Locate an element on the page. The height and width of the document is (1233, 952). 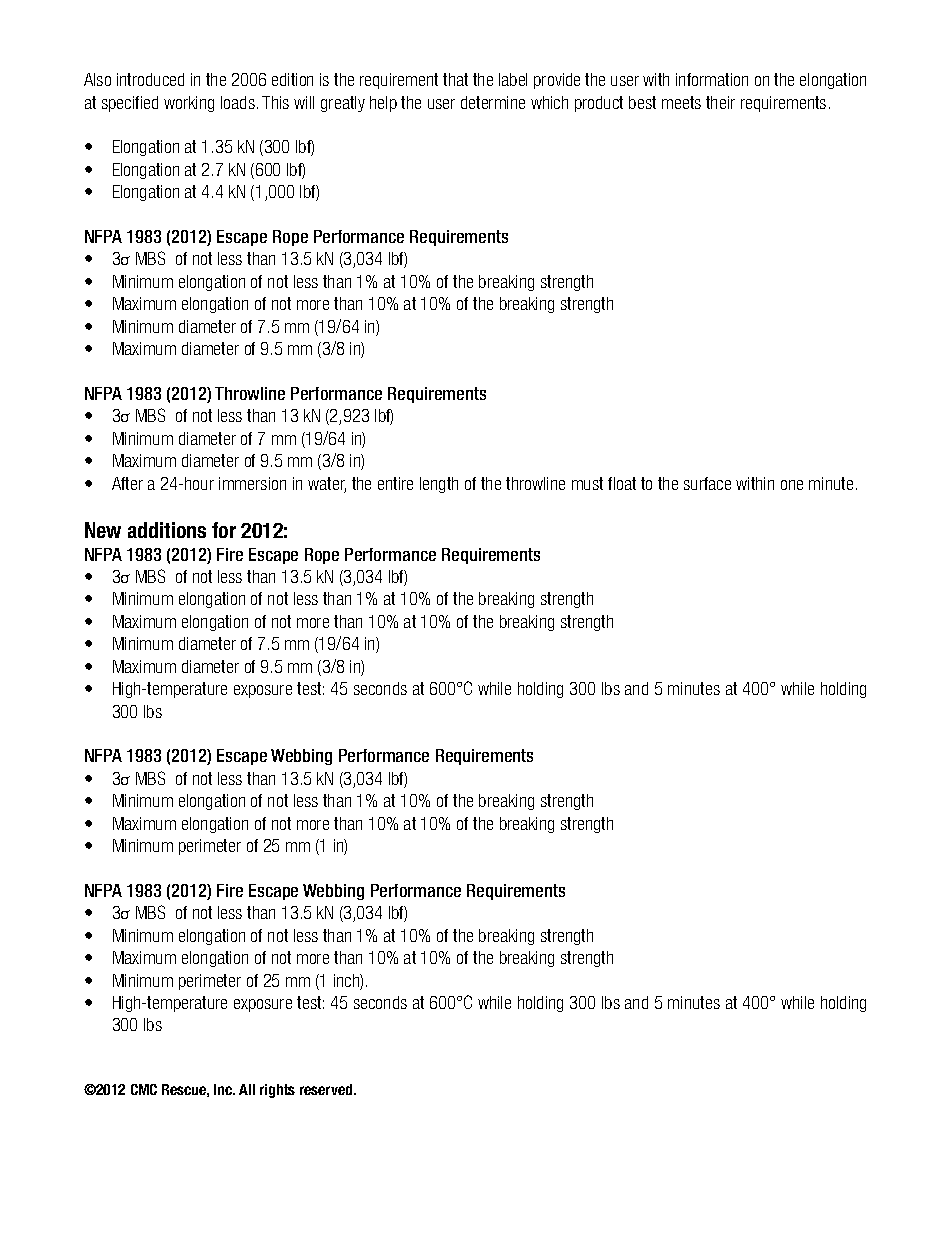
their is located at coordinates (720, 102).
